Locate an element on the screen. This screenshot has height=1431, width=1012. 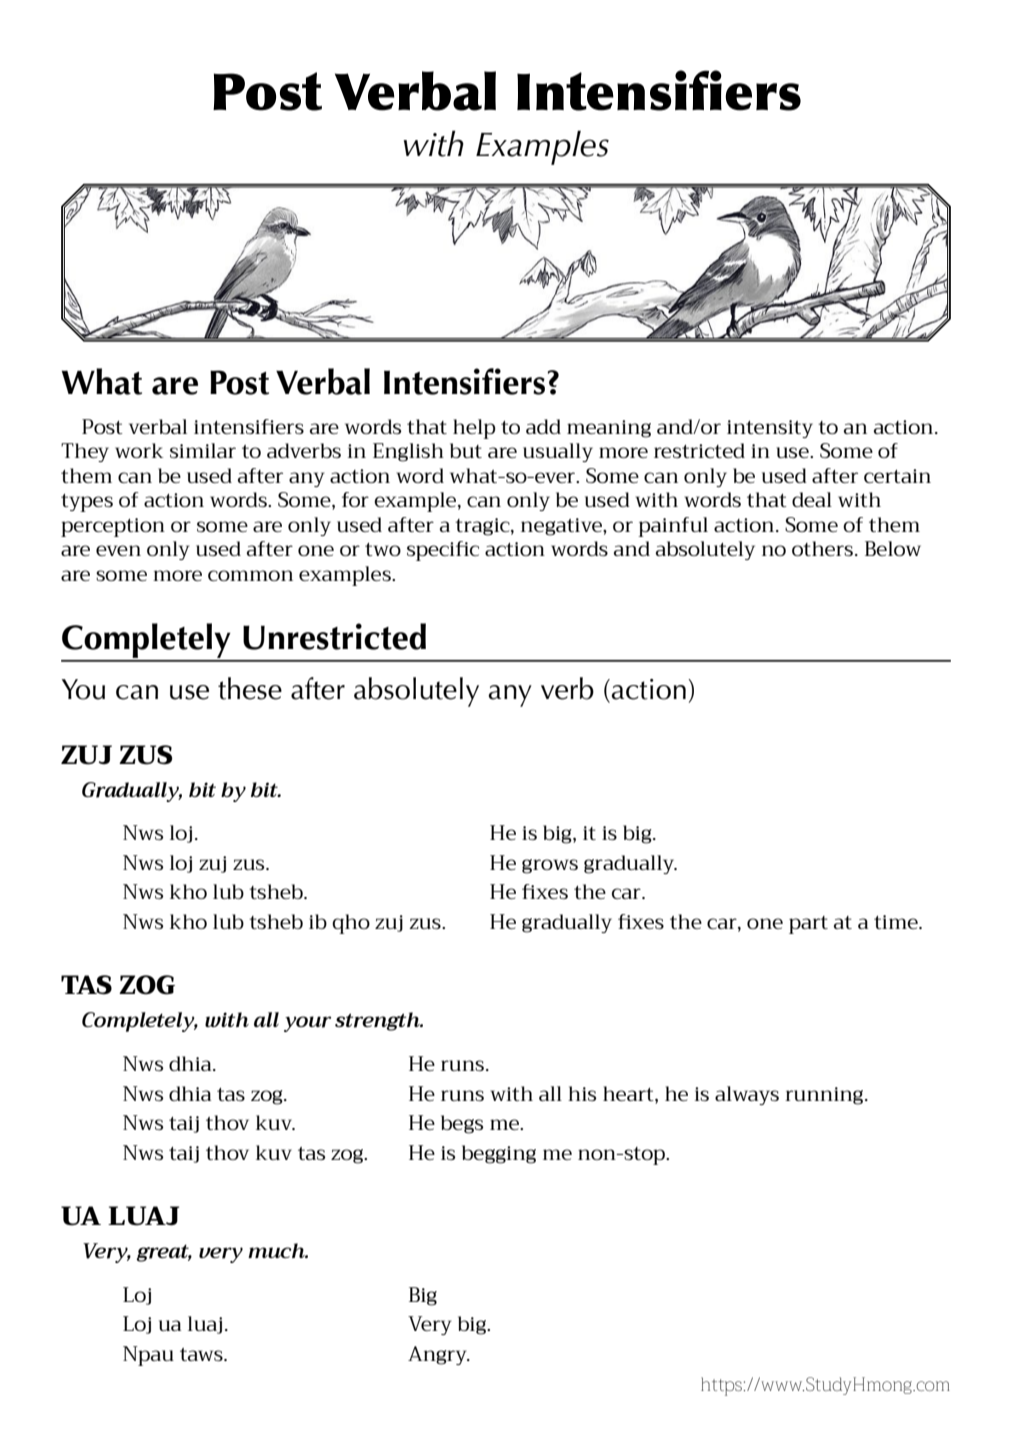
much is located at coordinates (277, 1250).
